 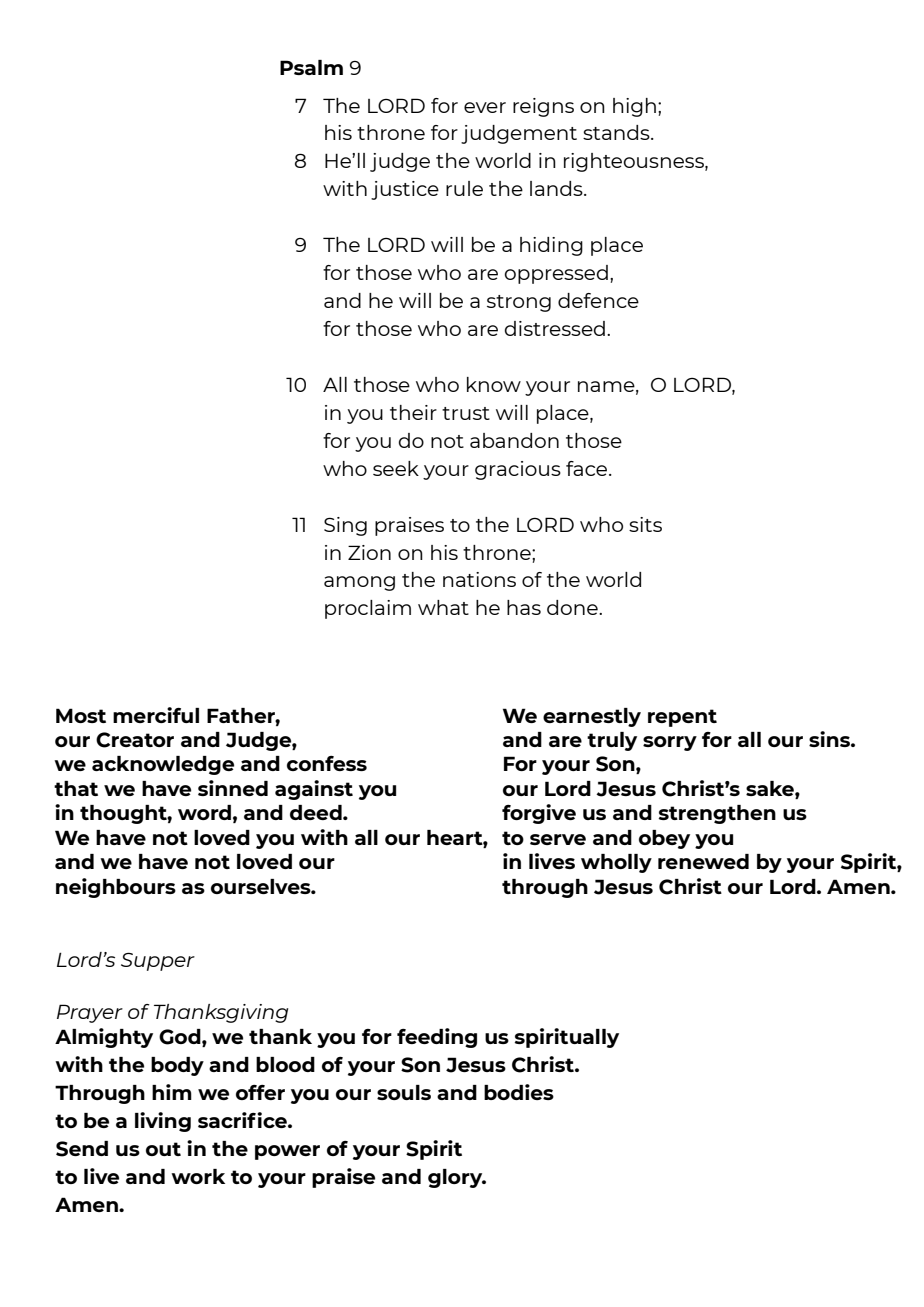 What do you see at coordinates (519, 1092) in the document?
I see `bodies` at bounding box center [519, 1092].
